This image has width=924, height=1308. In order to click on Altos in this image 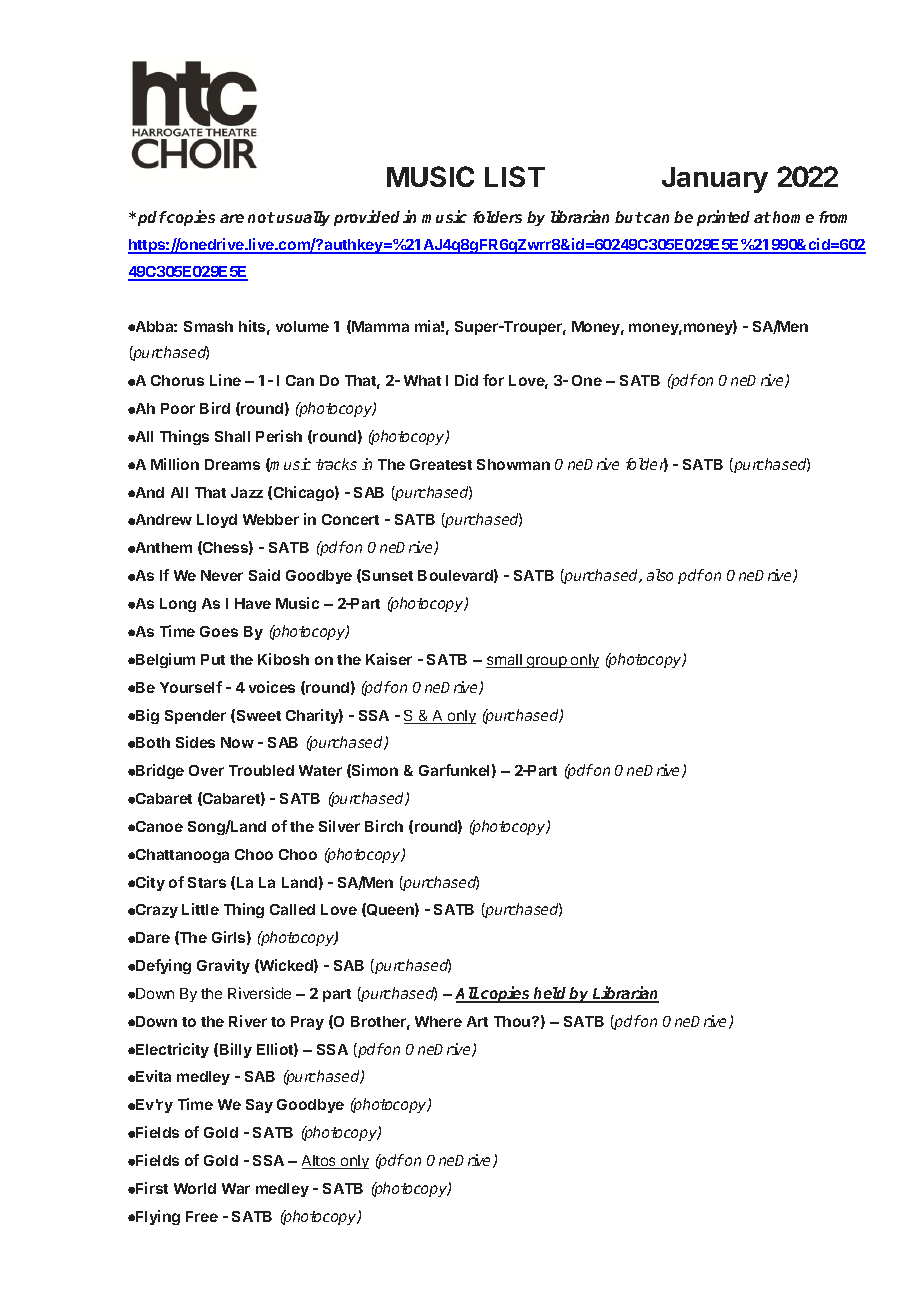, I will do `click(320, 1162)`.
